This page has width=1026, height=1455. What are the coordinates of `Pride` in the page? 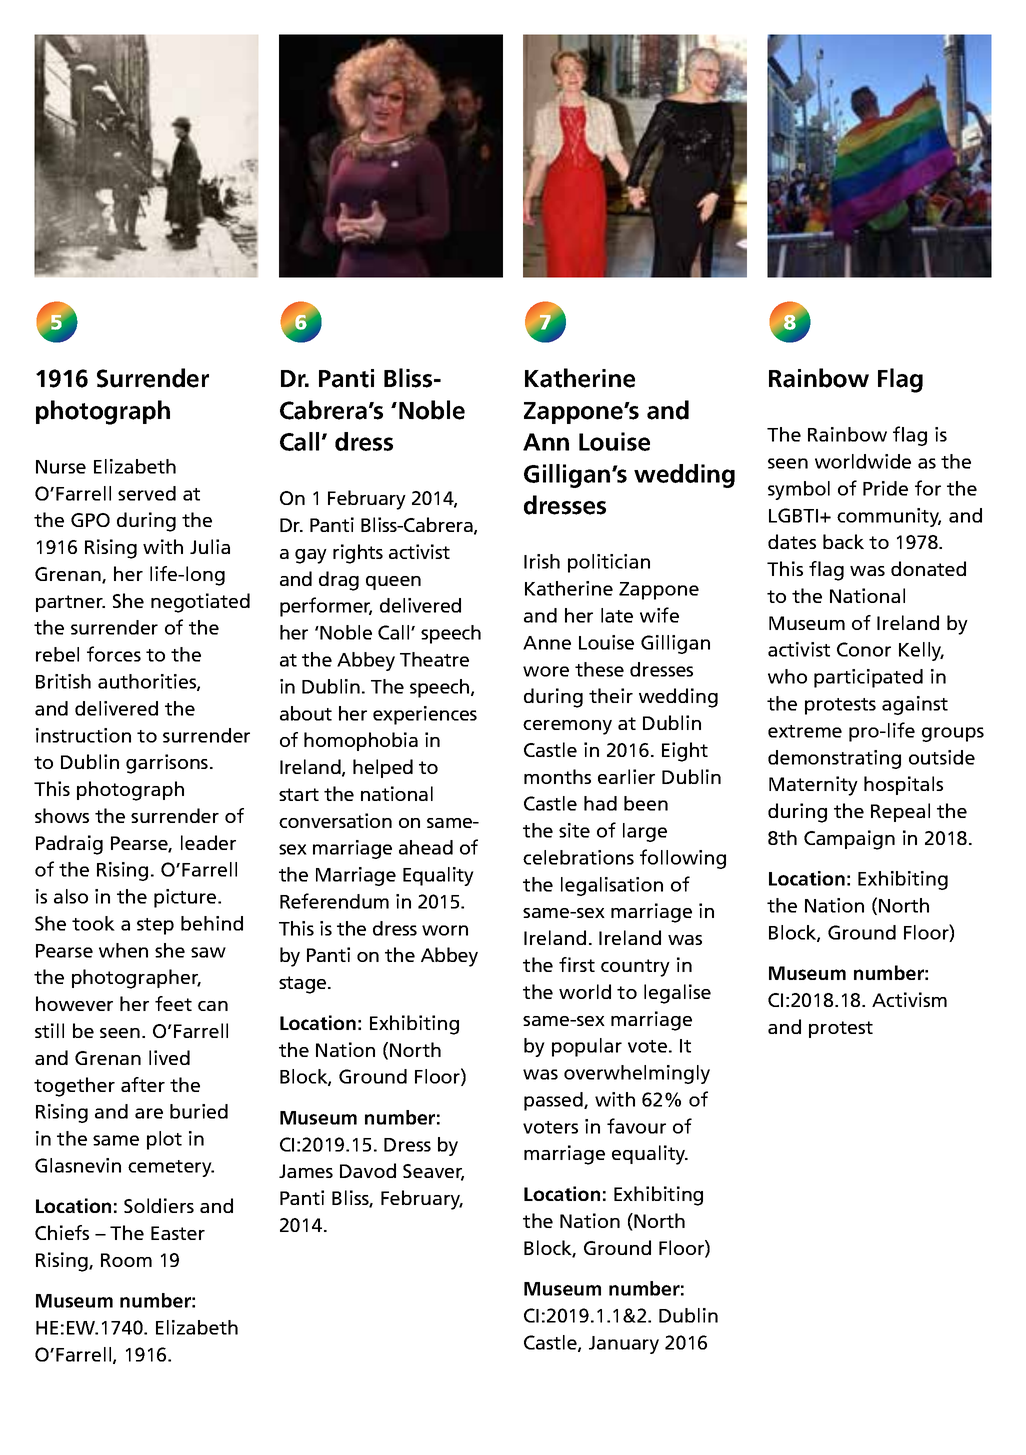 It's located at (885, 488).
